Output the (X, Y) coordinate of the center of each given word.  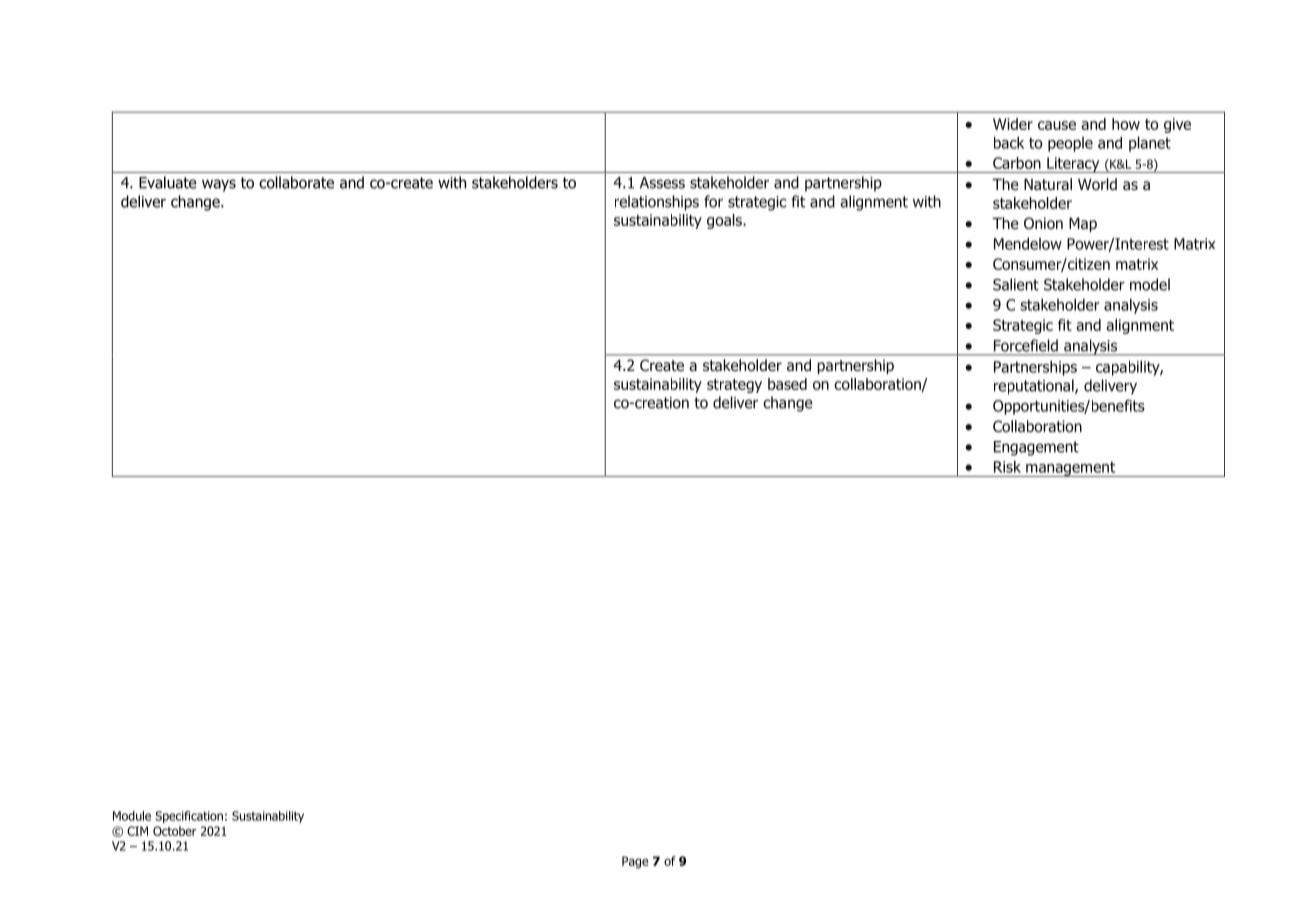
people (1070, 144)
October (174, 831)
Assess (662, 183)
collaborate (296, 182)
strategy (734, 386)
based (787, 384)
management (1071, 469)
